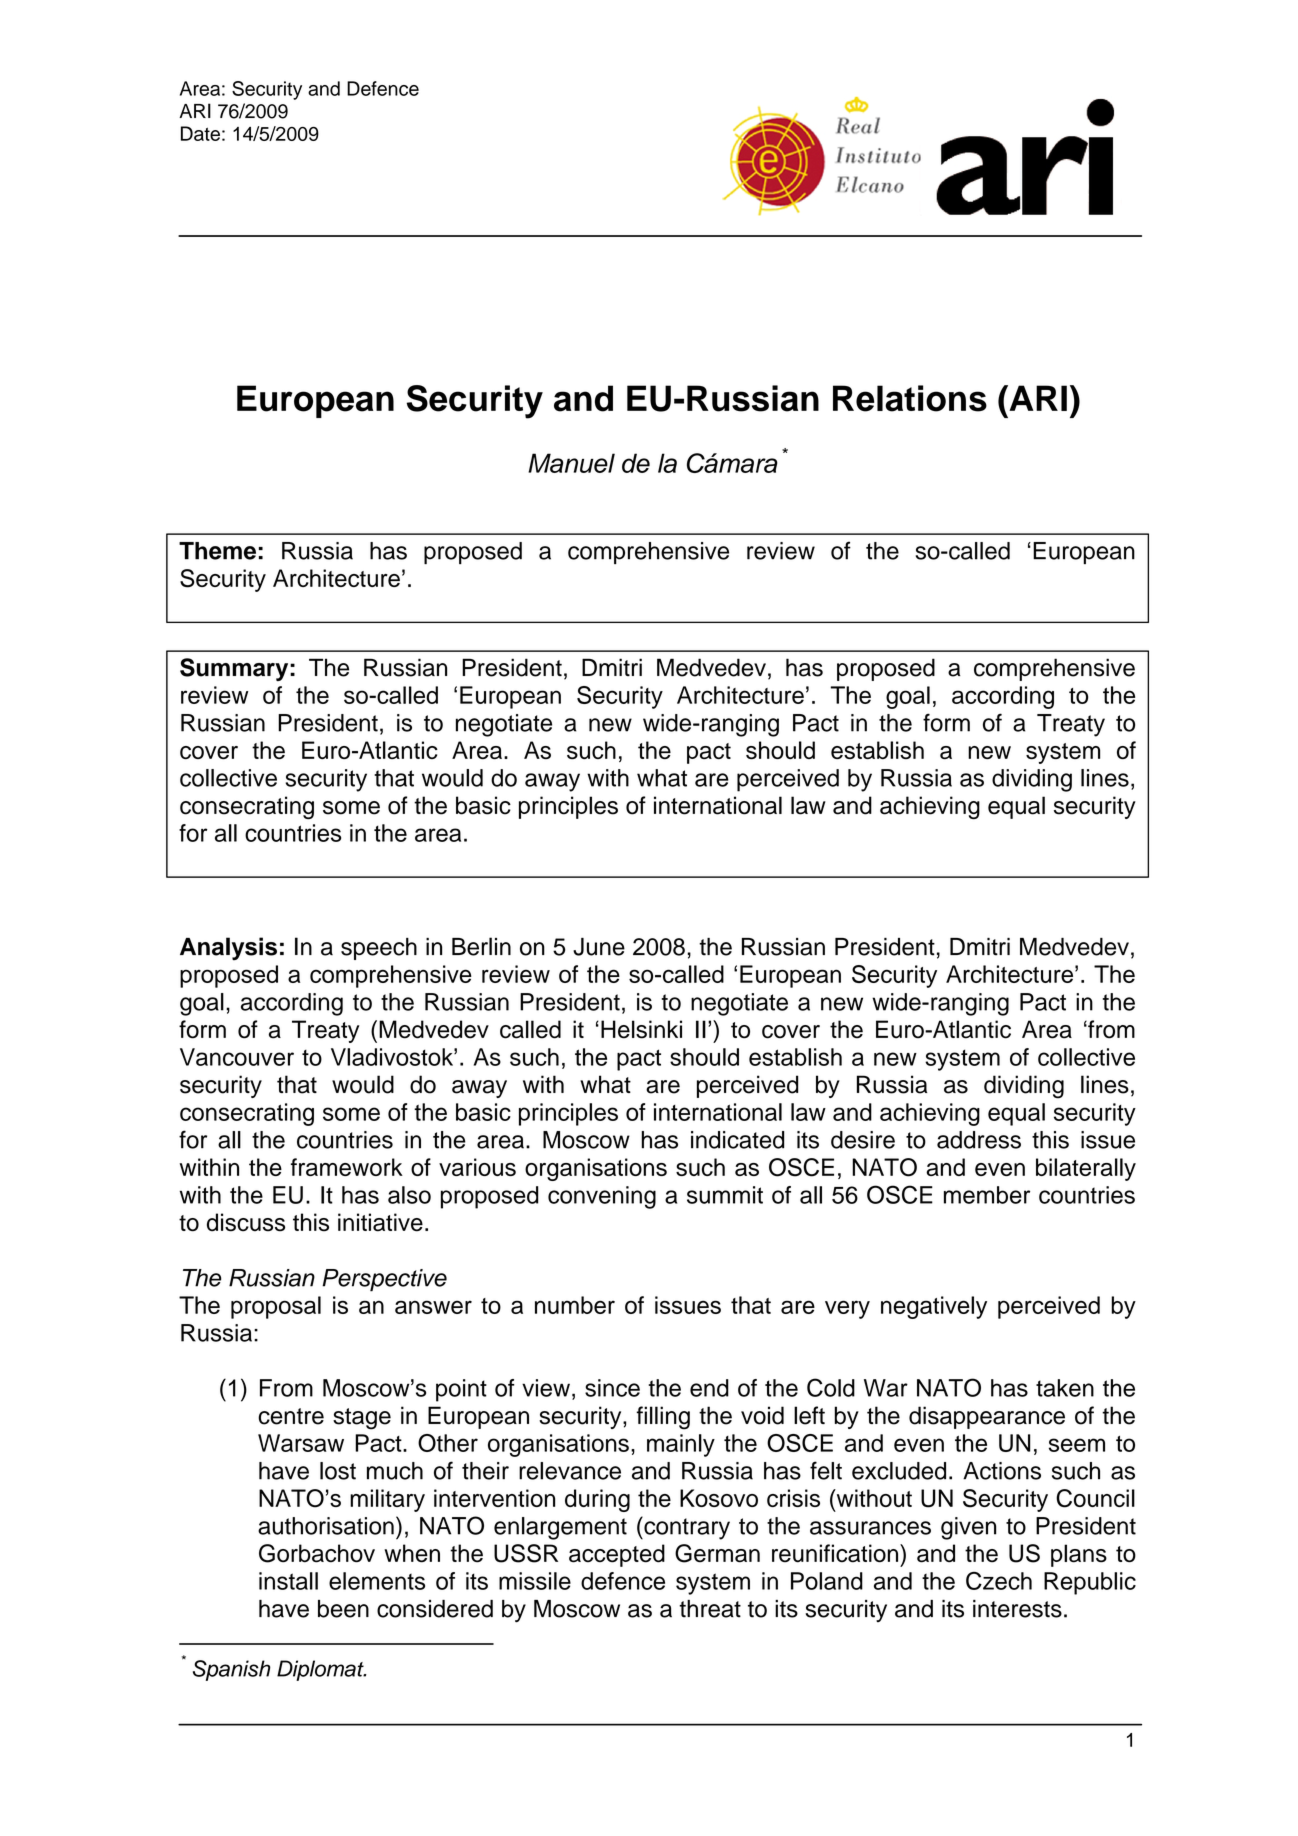  Describe the element at coordinates (343, 1609) in the screenshot. I see `been` at that location.
